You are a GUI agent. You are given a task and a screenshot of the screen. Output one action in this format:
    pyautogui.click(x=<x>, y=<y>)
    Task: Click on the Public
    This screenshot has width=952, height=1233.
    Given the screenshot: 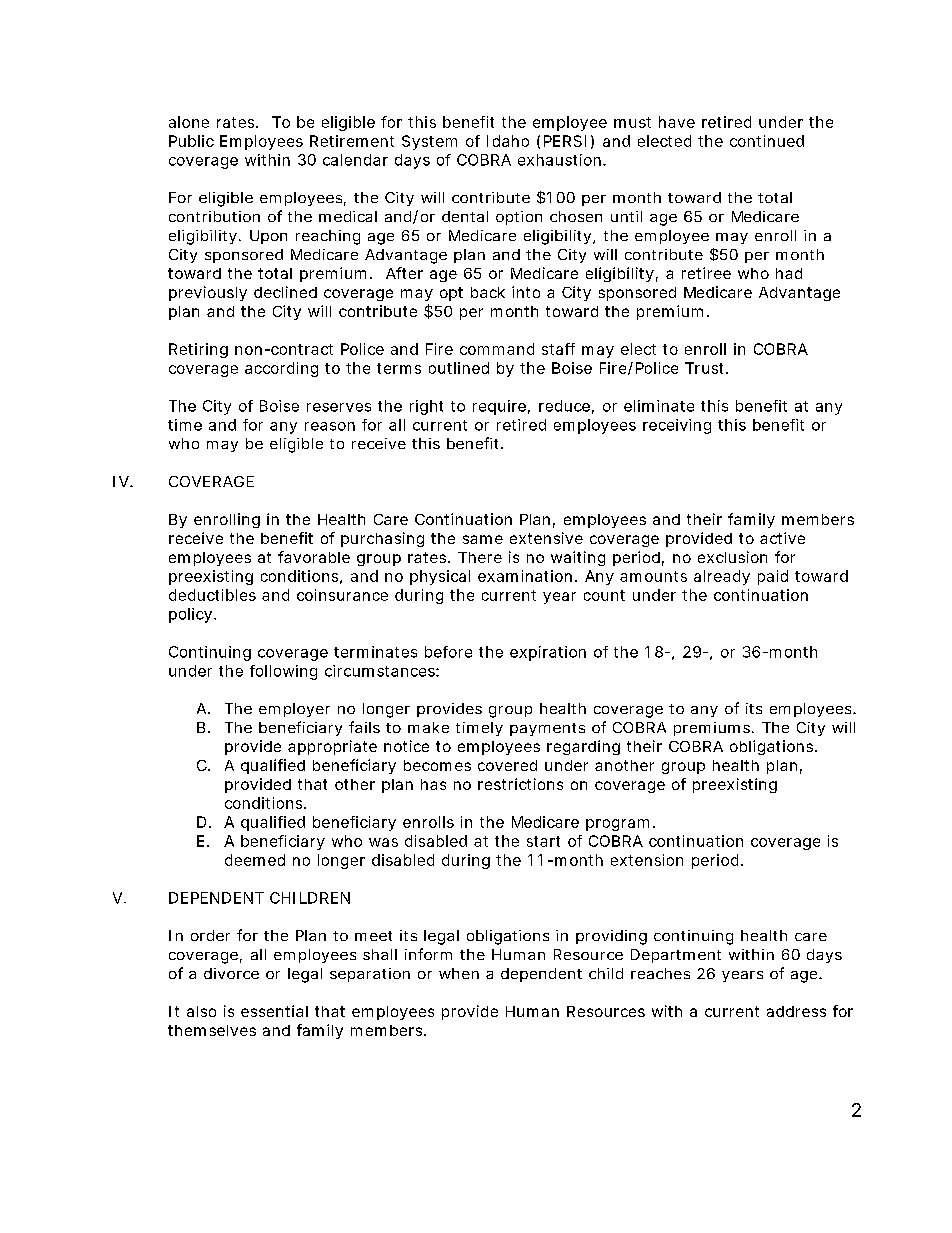 What is the action you would take?
    pyautogui.click(x=191, y=141)
